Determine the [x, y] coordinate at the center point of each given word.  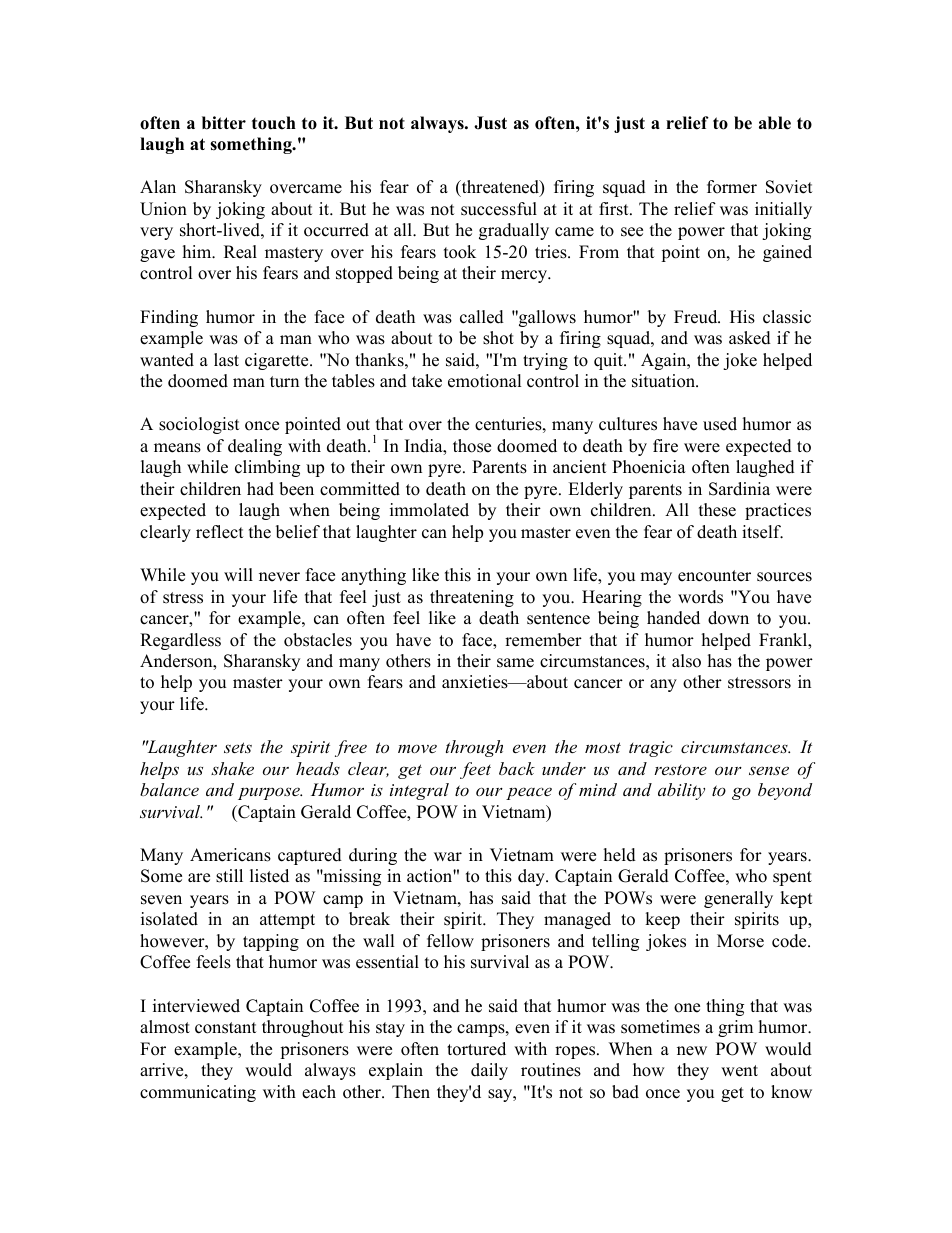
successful [499, 209]
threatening [472, 598]
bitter [224, 123]
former [732, 187]
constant [226, 1028]
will [238, 574]
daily [489, 1071]
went [739, 1071]
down [728, 618]
